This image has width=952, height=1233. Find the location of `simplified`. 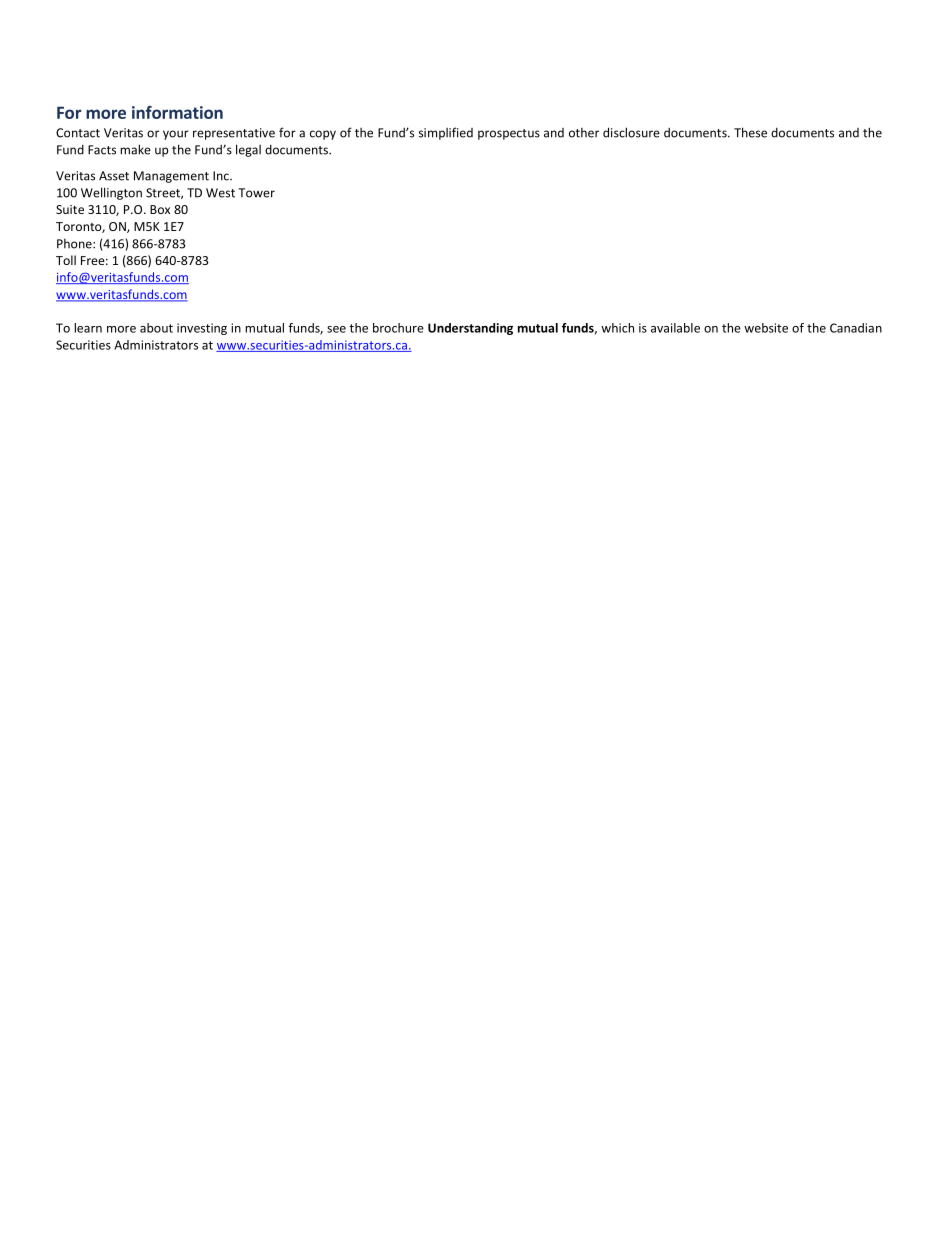

simplified is located at coordinates (446, 133).
